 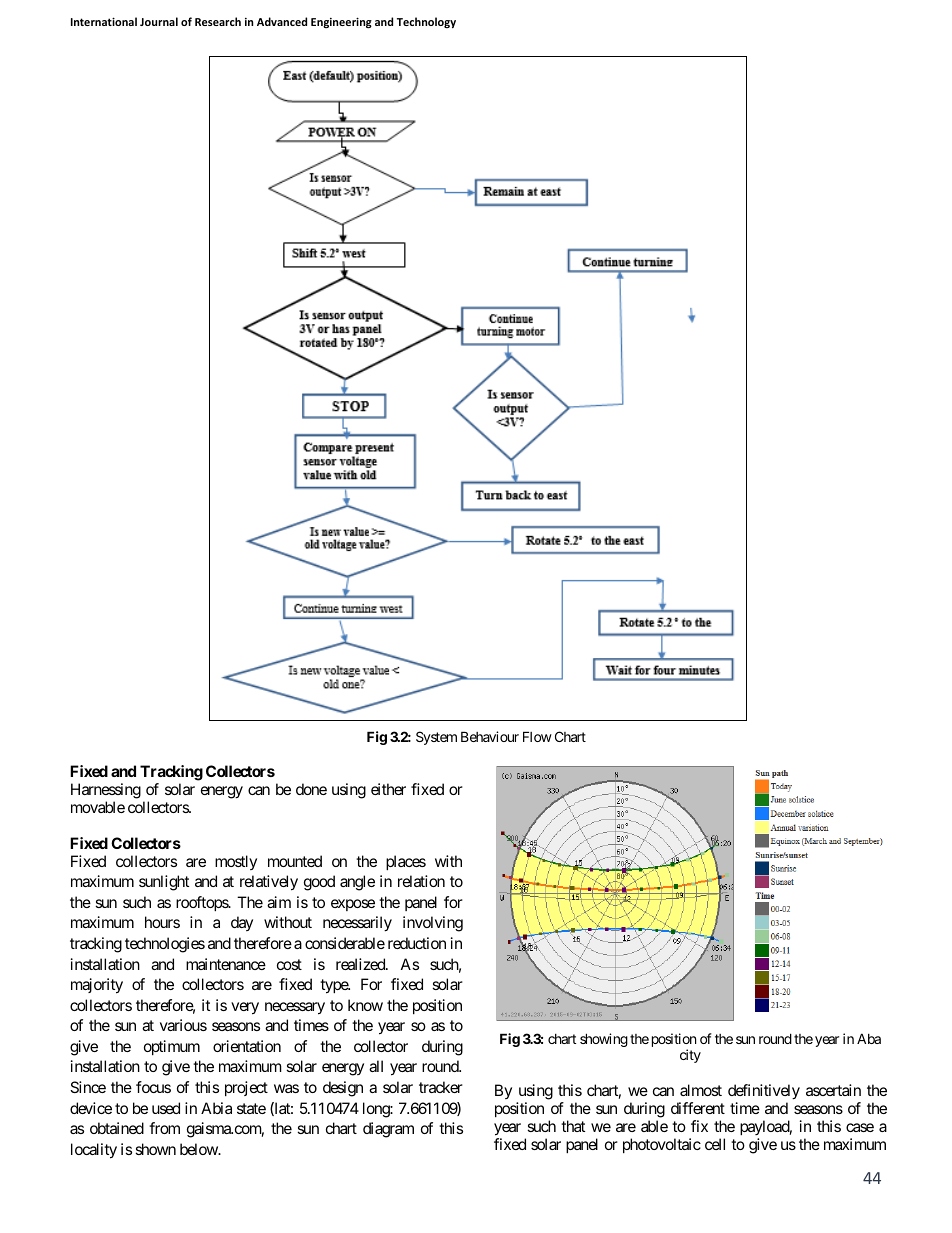 I want to click on definitively, so click(x=764, y=1092).
